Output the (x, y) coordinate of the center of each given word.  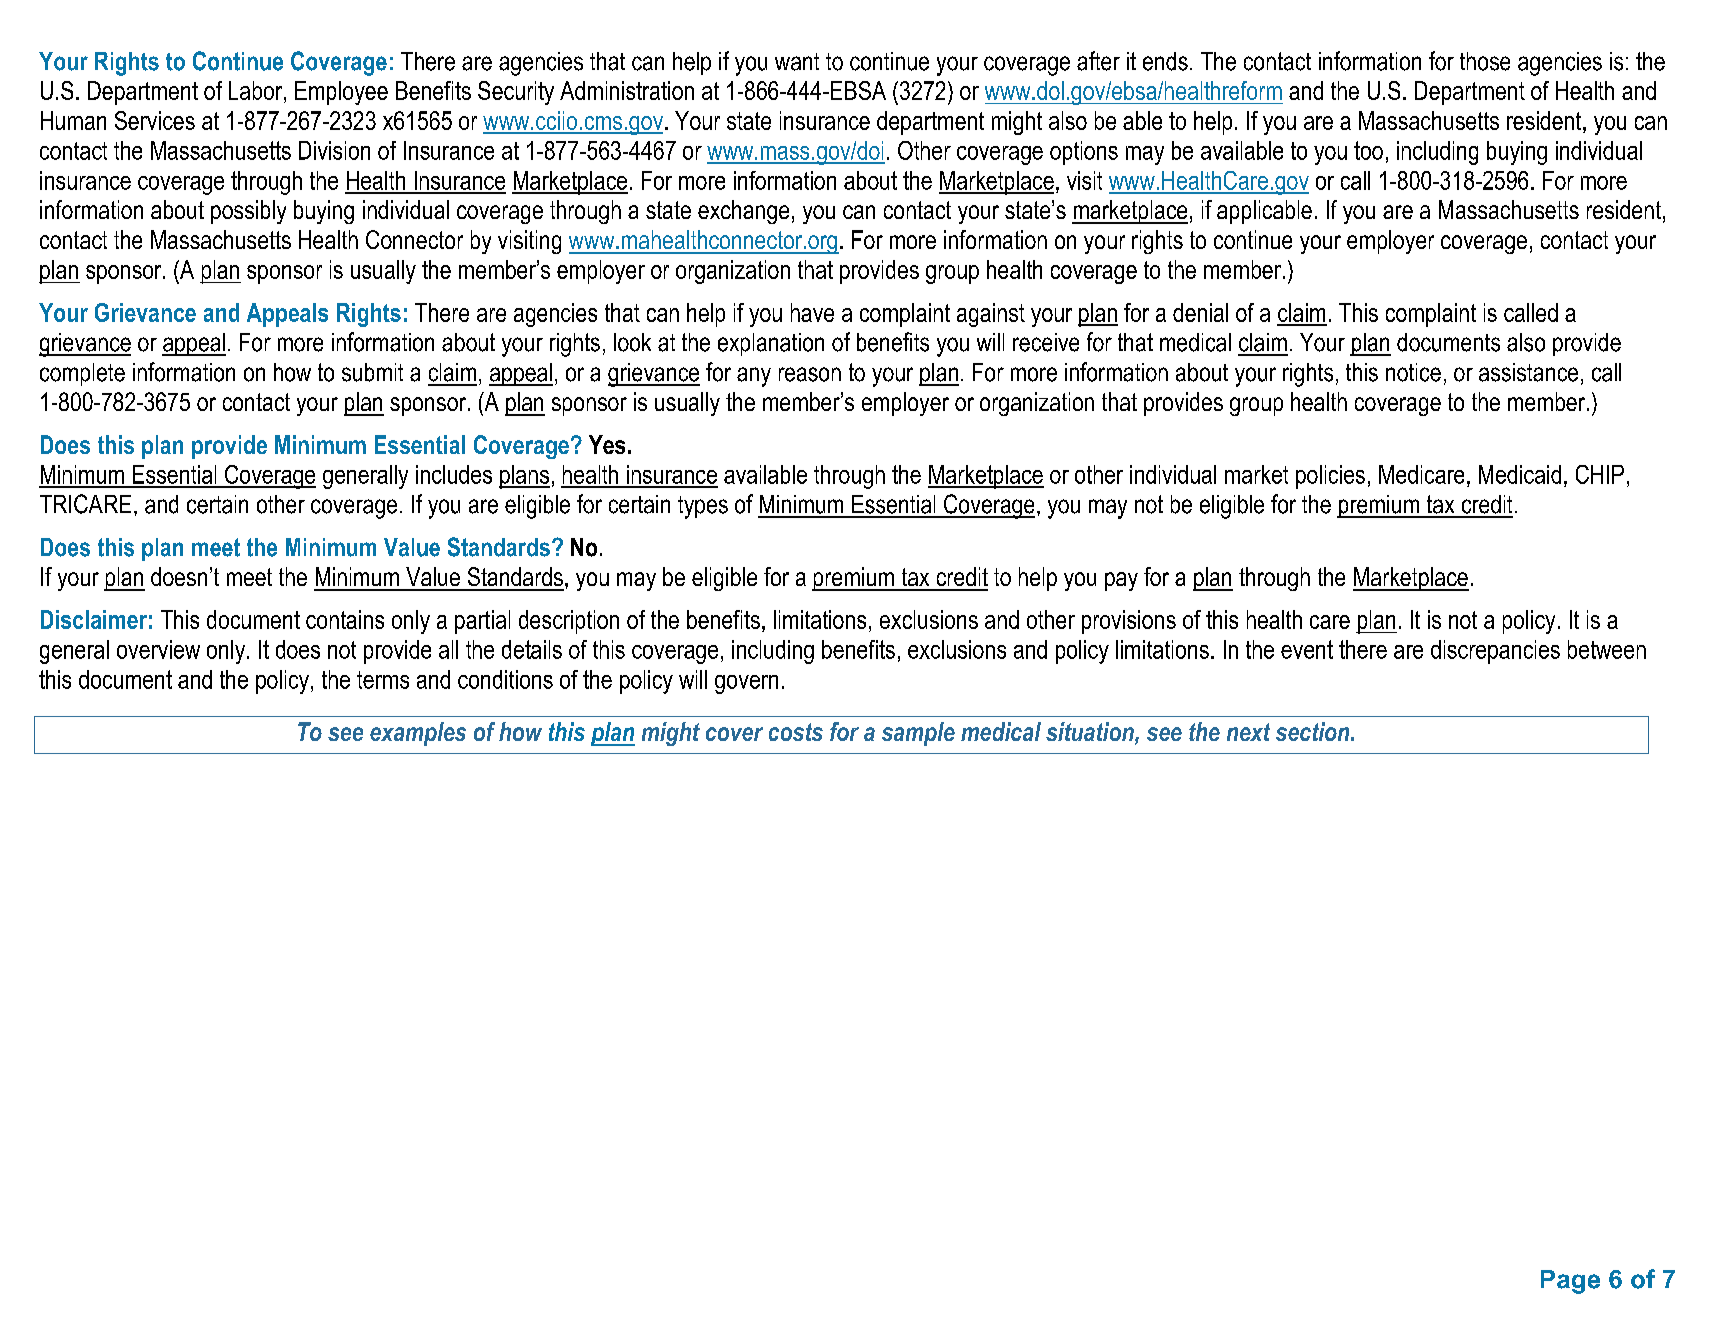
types (703, 507)
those (1485, 61)
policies (1330, 477)
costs (796, 732)
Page (1570, 1282)
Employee (341, 93)
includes (454, 474)
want (797, 62)
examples (418, 734)
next (1248, 732)
